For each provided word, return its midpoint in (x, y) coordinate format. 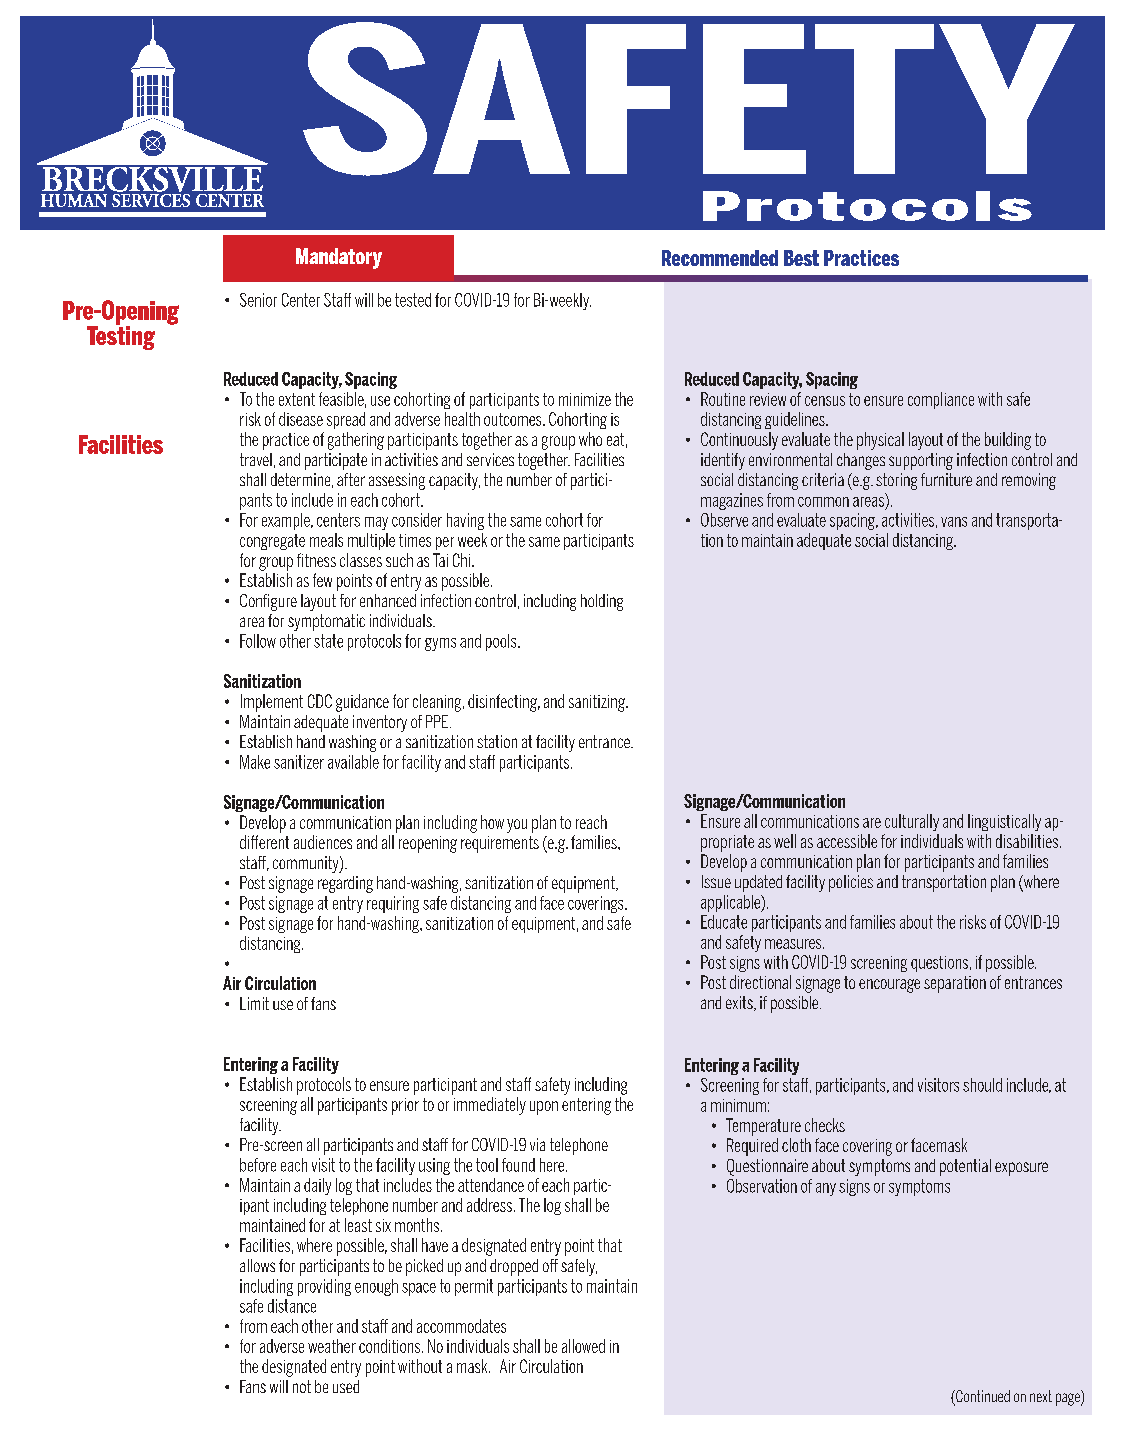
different (264, 842)
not (302, 1386)
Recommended (720, 258)
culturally (912, 822)
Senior (258, 300)
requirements (500, 844)
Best (801, 258)
